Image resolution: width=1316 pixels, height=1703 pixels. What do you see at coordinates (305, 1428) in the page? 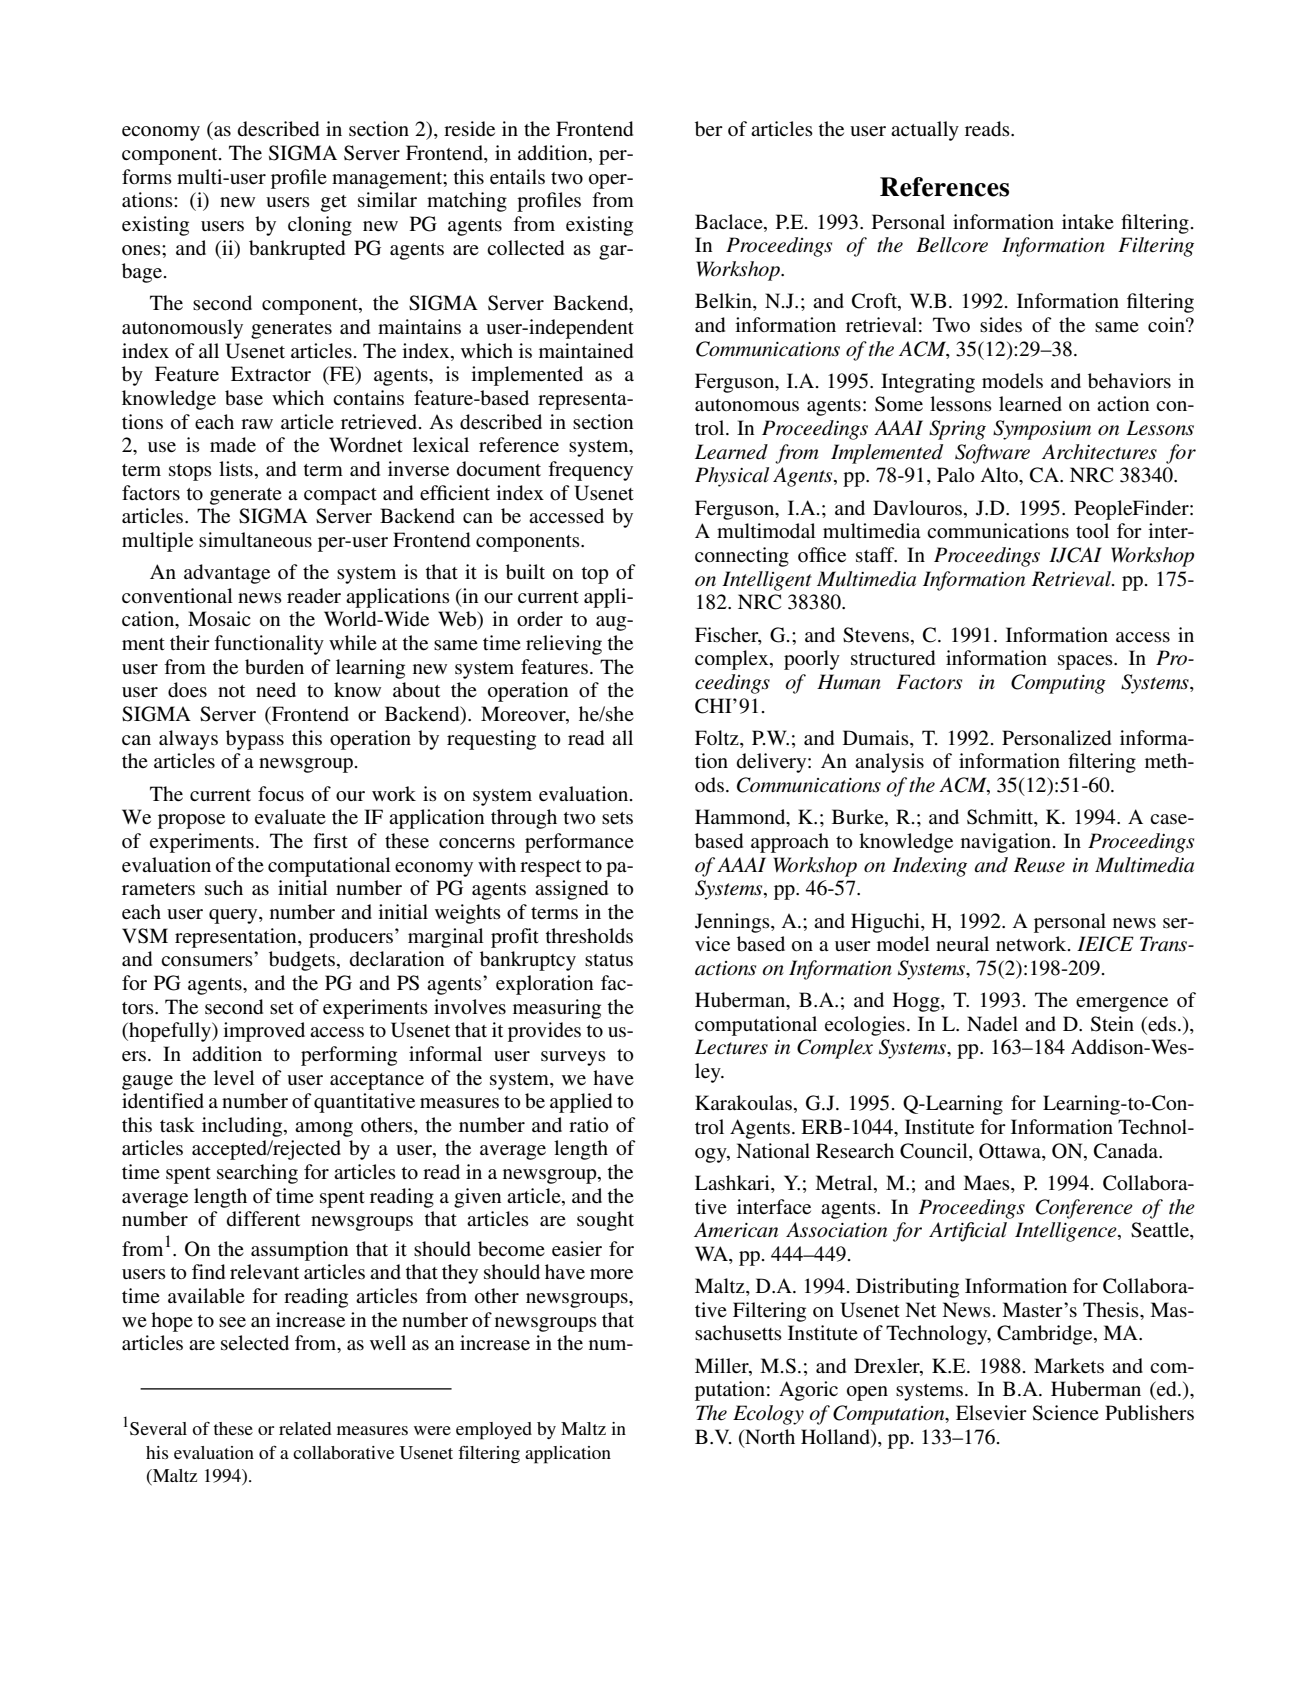
I see `related` at bounding box center [305, 1428].
